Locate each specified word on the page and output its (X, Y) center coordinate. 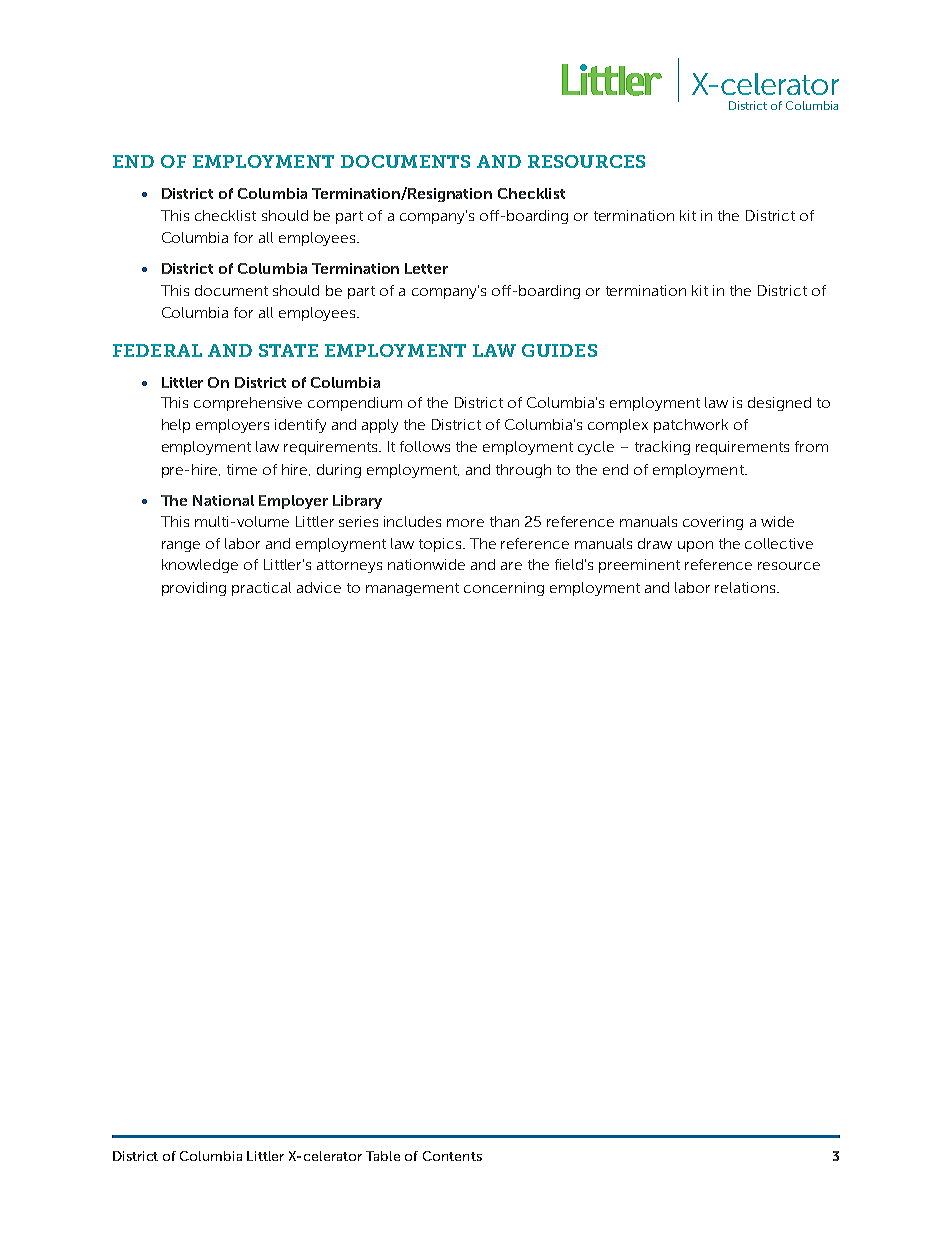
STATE (288, 350)
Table (383, 1156)
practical (261, 589)
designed (779, 404)
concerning (504, 589)
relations (746, 587)
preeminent (639, 566)
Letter (426, 268)
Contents (452, 1156)
